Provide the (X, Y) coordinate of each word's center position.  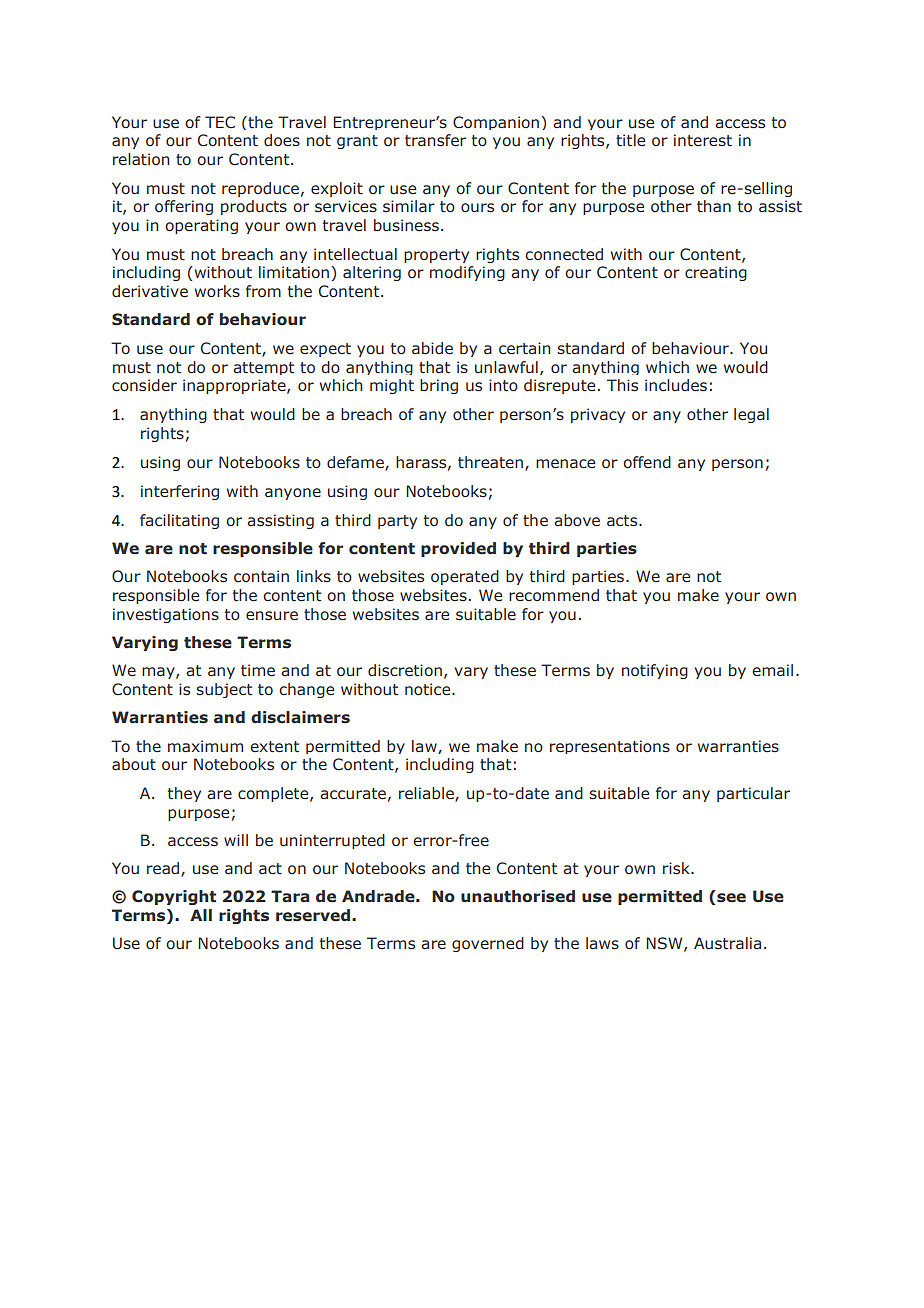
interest (703, 140)
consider (144, 385)
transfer (435, 140)
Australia (727, 943)
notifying (655, 671)
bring (439, 386)
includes (676, 385)
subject (224, 690)
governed (488, 944)
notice (429, 689)
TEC (220, 122)
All (201, 915)
